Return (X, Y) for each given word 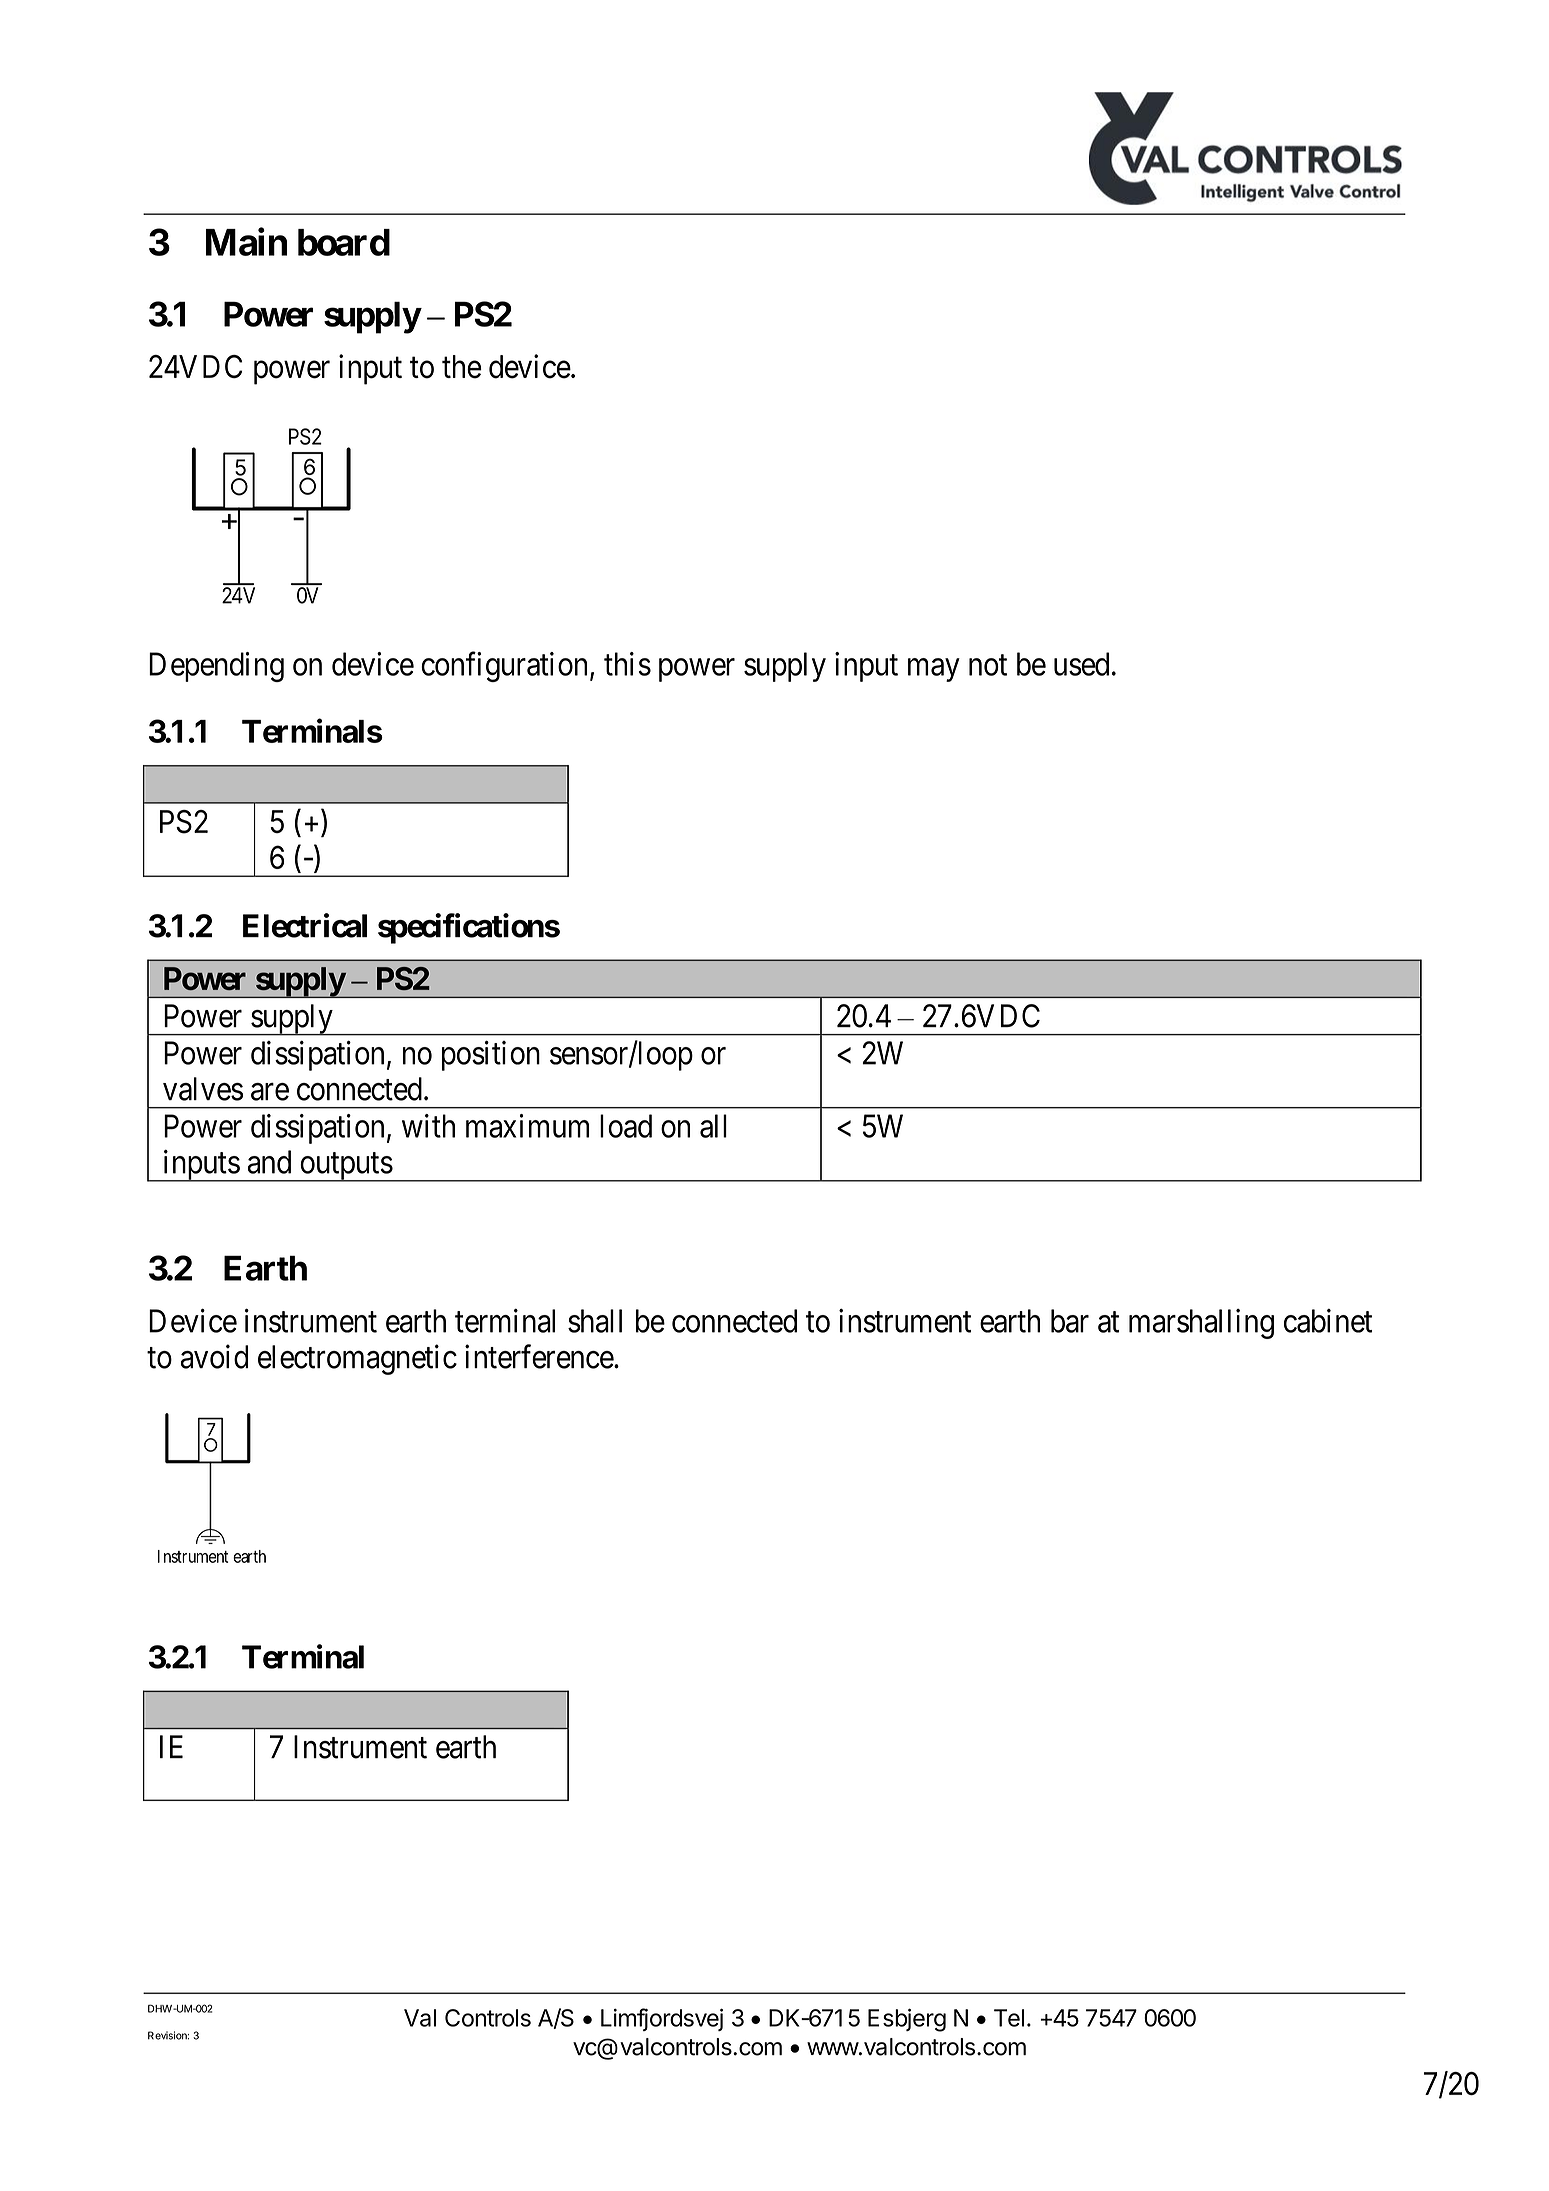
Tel (1009, 2018)
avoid (214, 1356)
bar (1070, 1321)
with (428, 1126)
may (933, 670)
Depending (216, 667)
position (491, 1056)
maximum (527, 1126)
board (344, 242)
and (269, 1162)
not (988, 665)
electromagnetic (357, 1359)
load (626, 1126)
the (462, 367)
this (627, 664)
